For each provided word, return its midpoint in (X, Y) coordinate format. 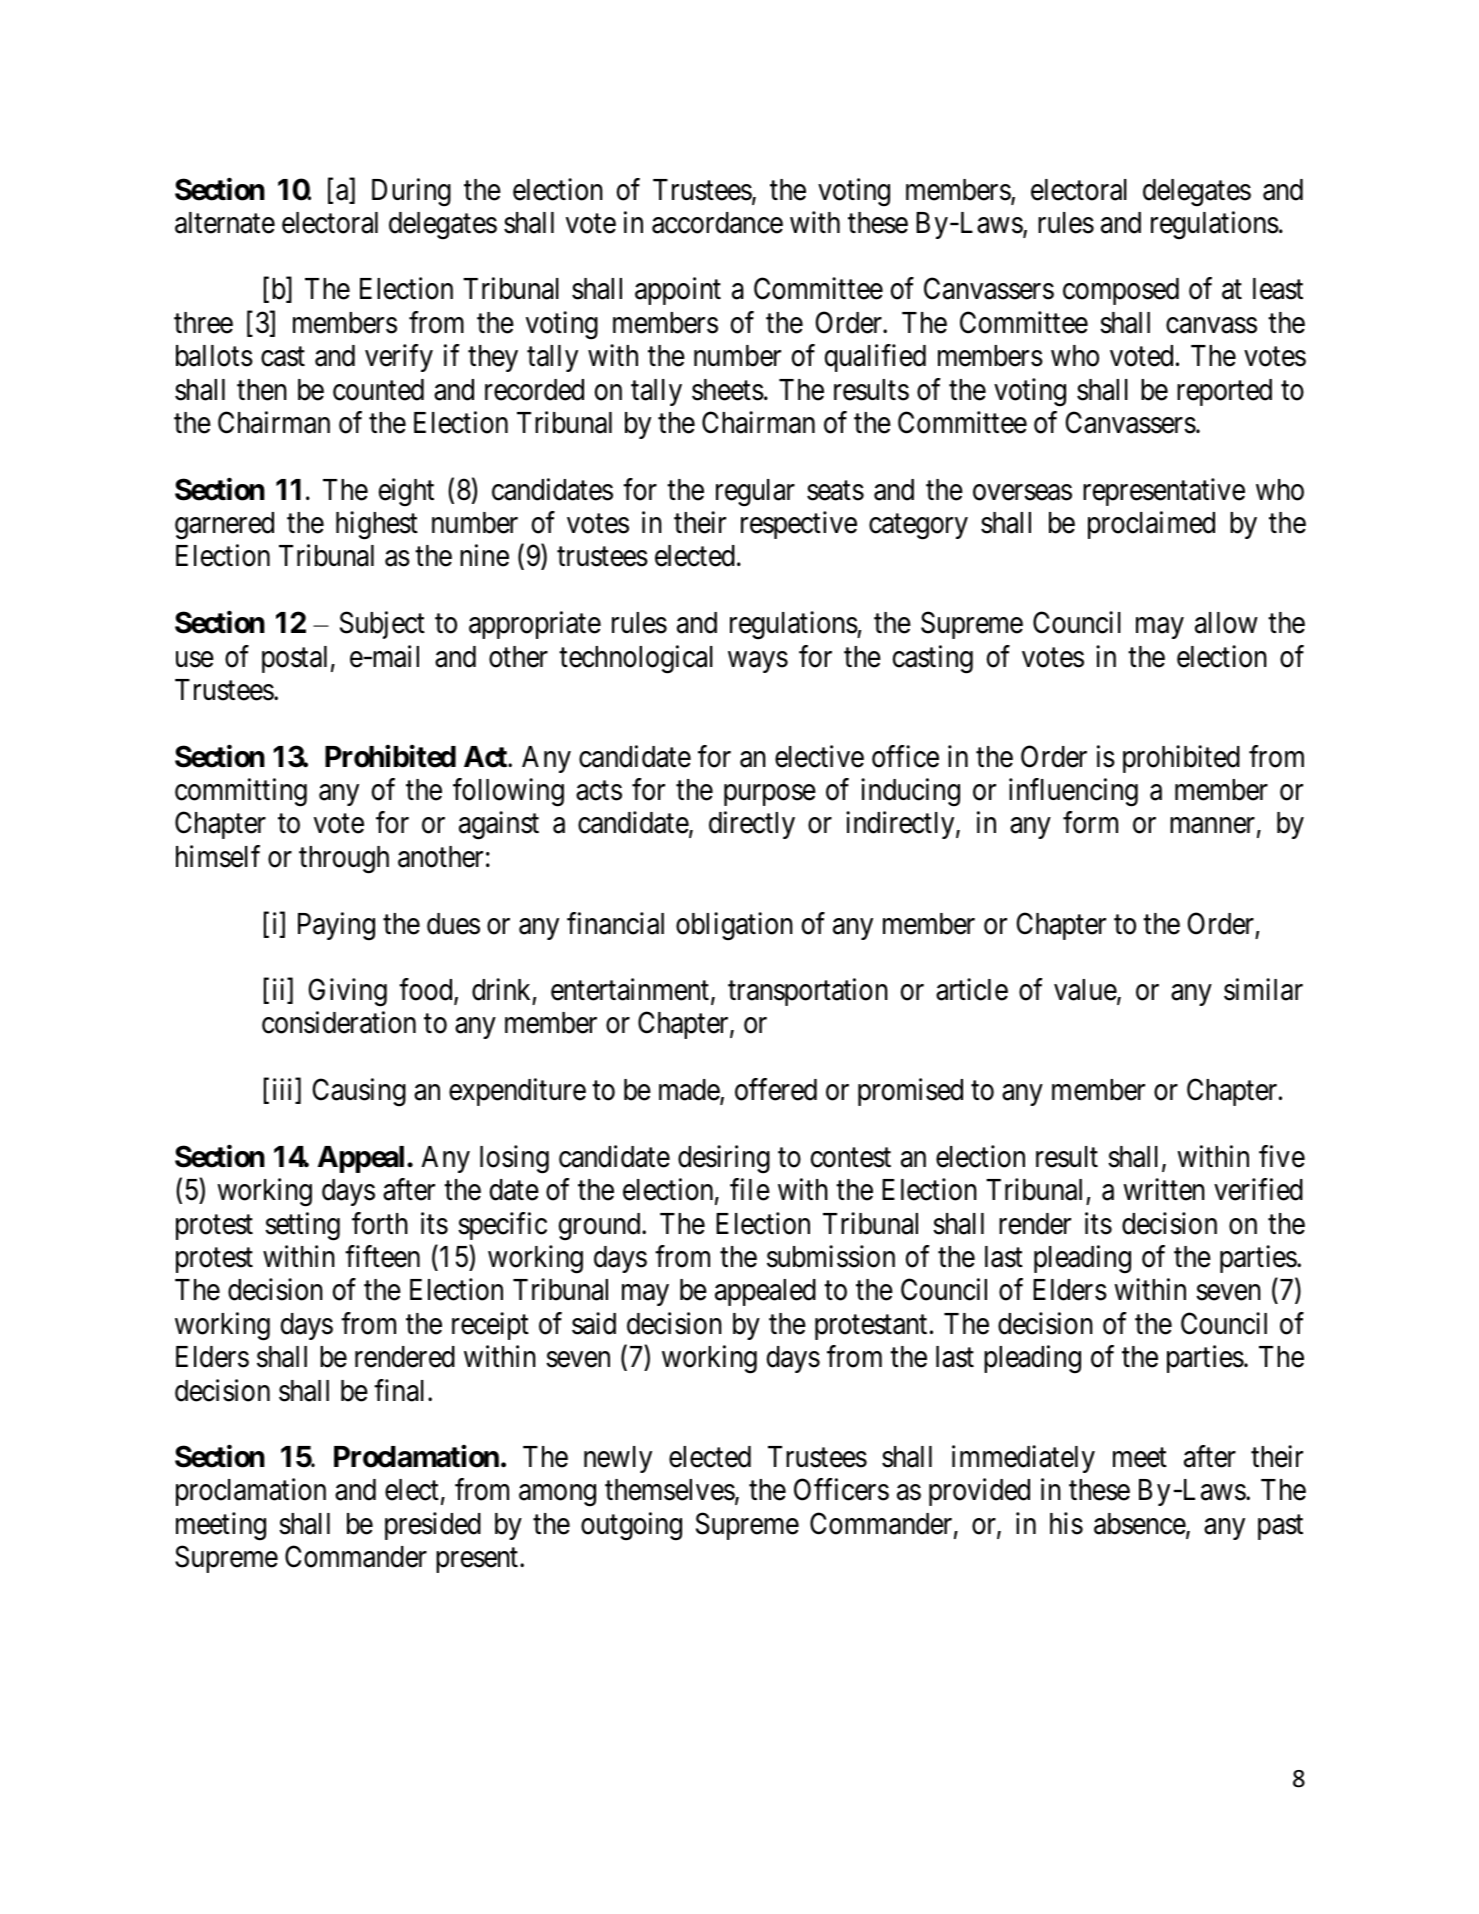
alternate (225, 223)
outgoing (631, 1526)
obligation (734, 926)
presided (433, 1526)
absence (1140, 1525)
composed (1121, 291)
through (344, 860)
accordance (717, 223)
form (1090, 822)
